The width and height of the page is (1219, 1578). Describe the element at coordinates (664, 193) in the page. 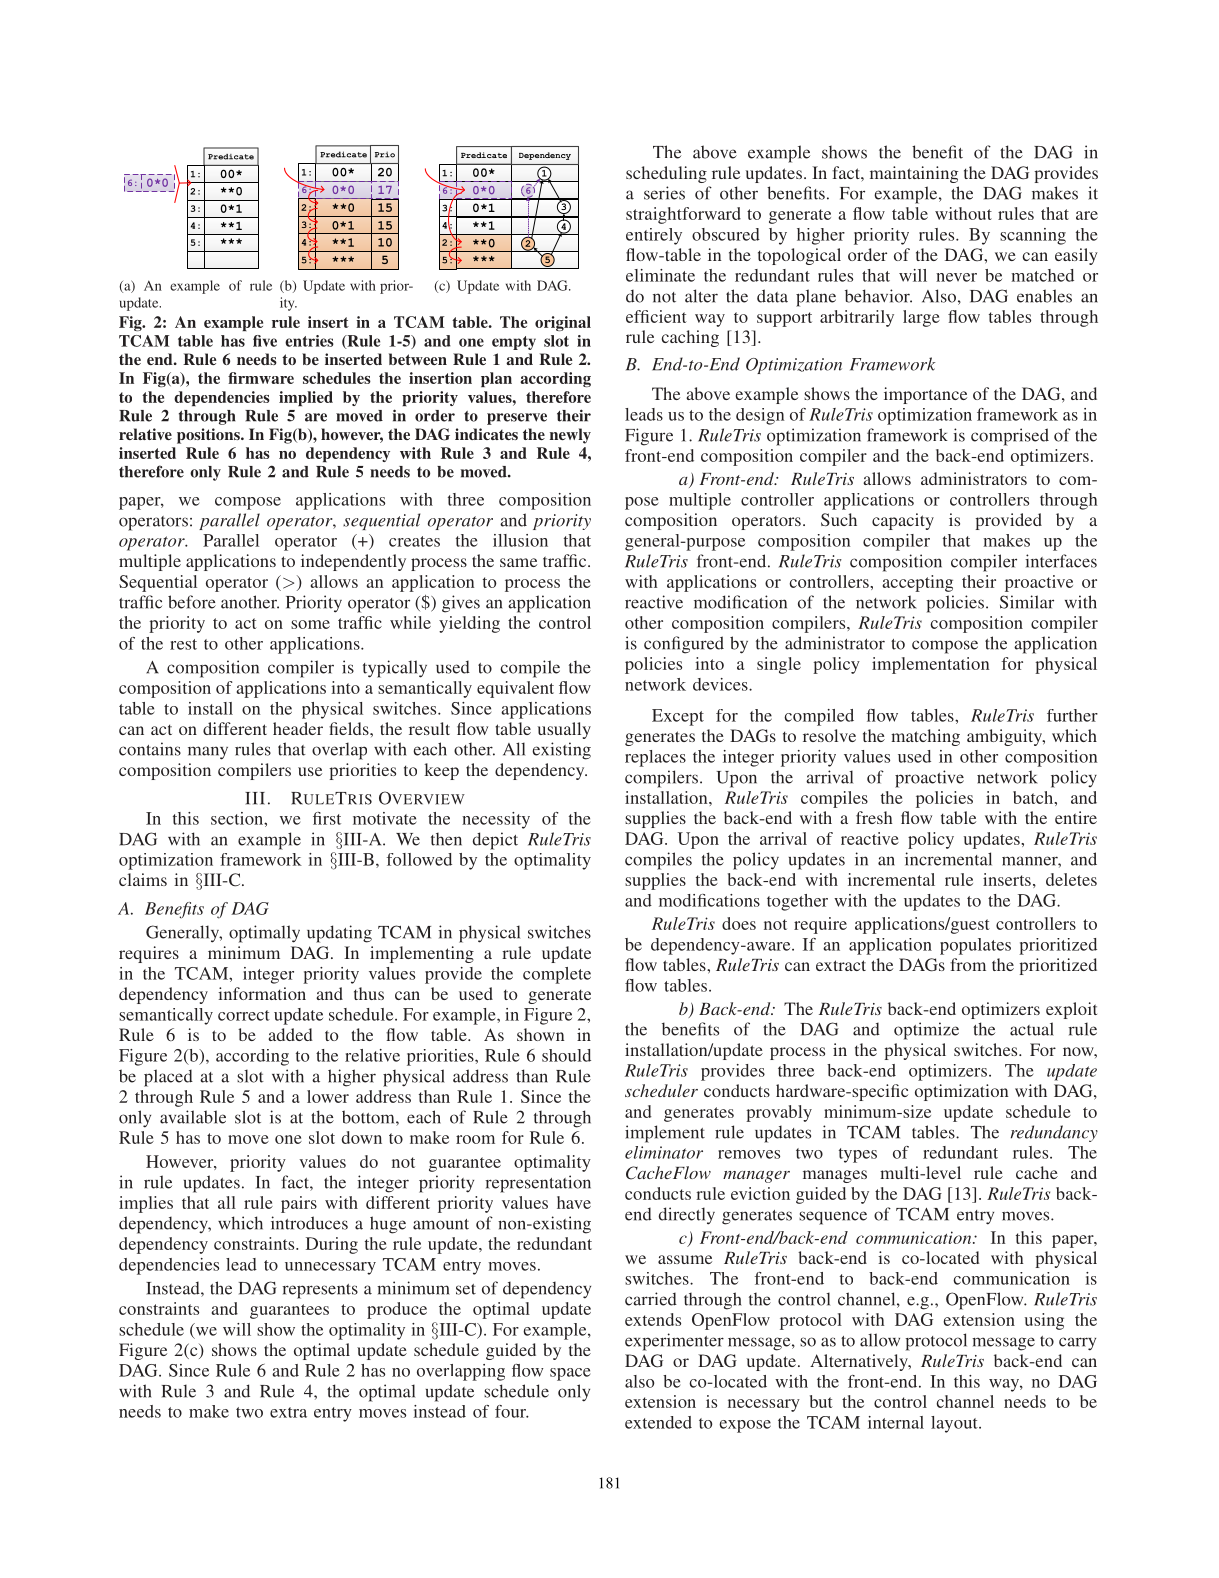

I see `series` at that location.
